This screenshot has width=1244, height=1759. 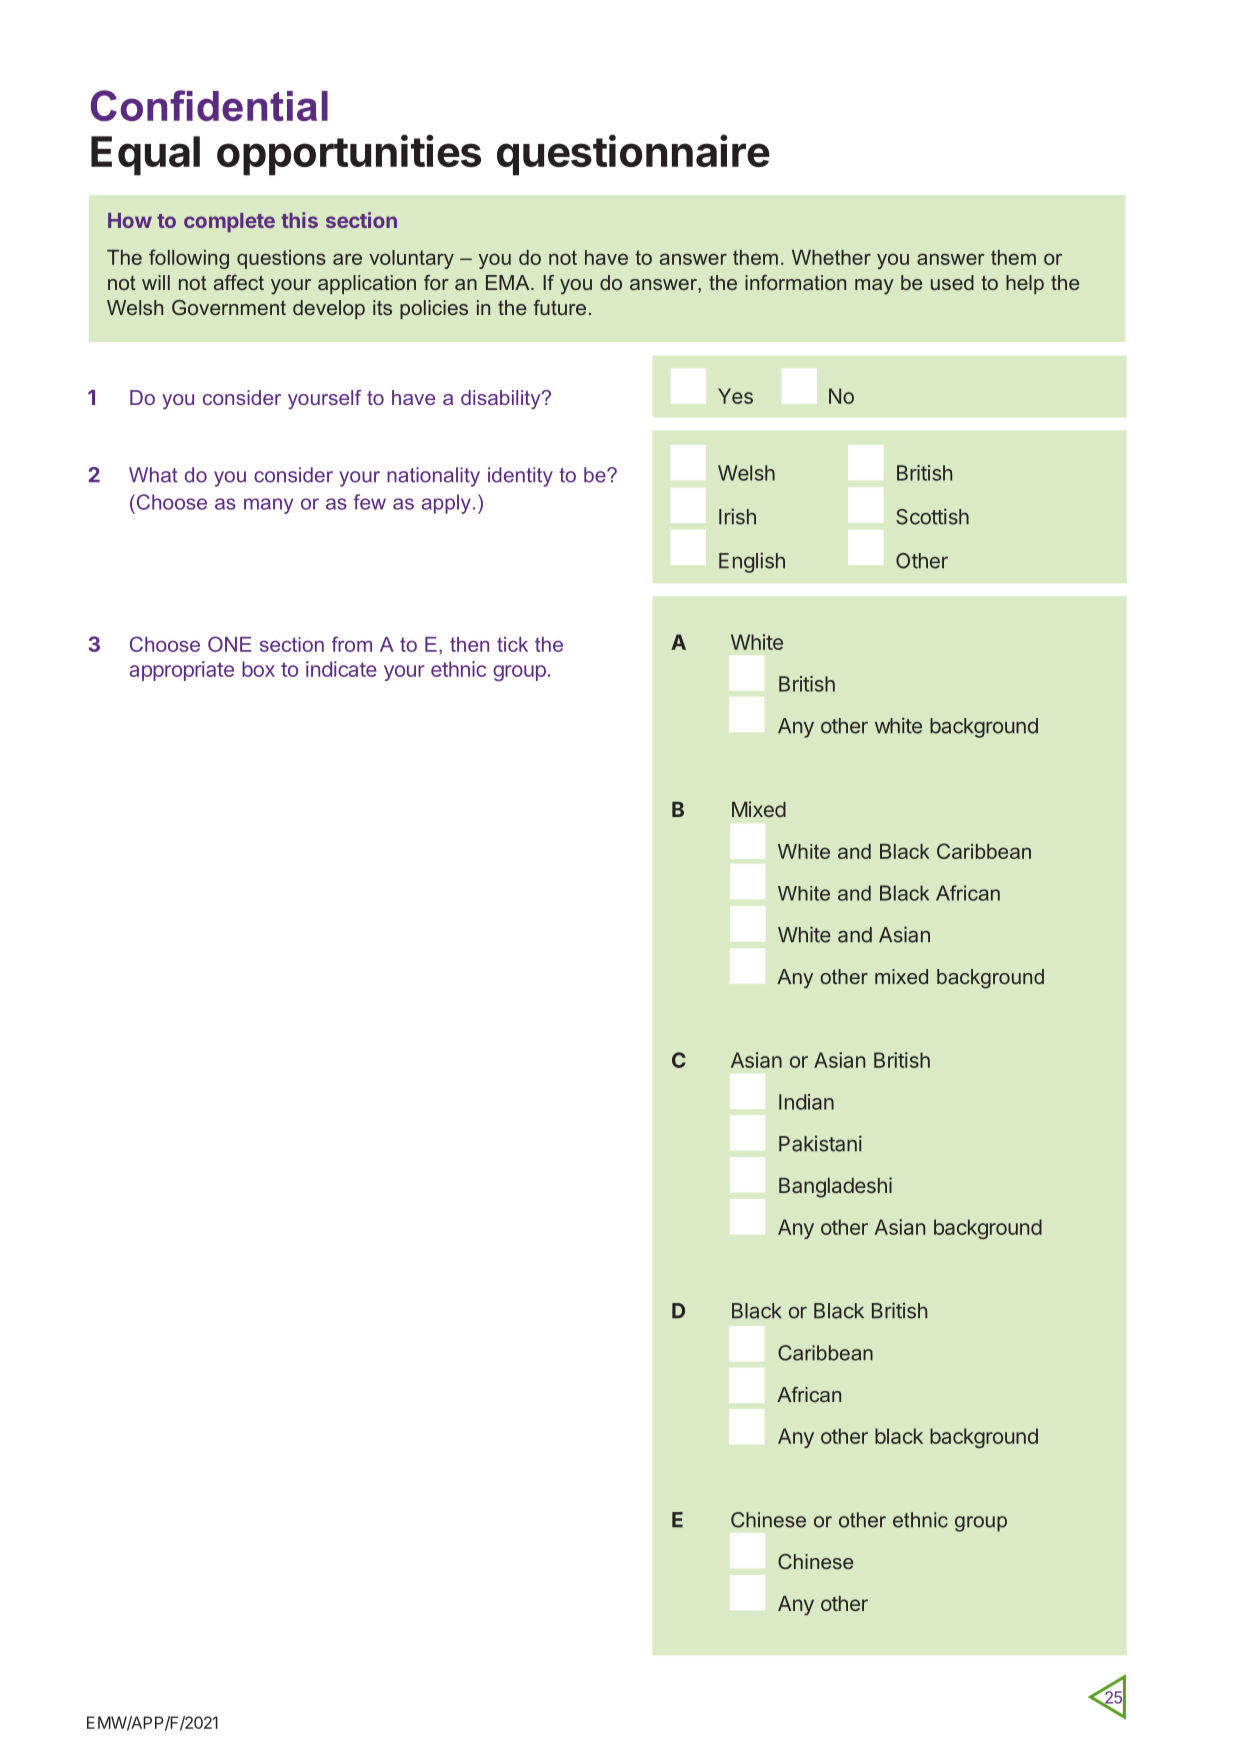 What do you see at coordinates (806, 1102) in the screenshot?
I see `Indian` at bounding box center [806, 1102].
